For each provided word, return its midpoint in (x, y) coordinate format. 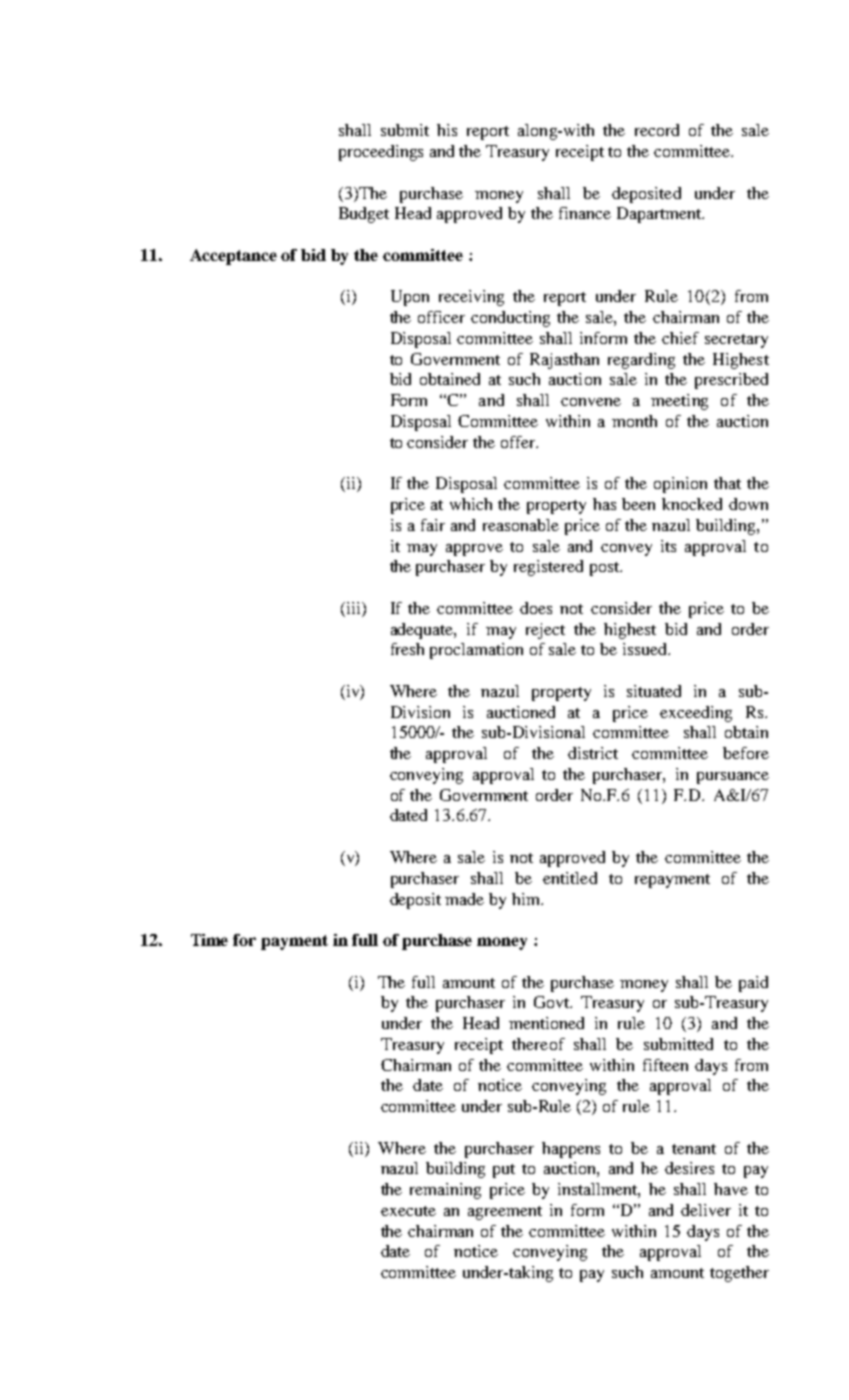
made (464, 899)
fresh (407, 649)
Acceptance (233, 257)
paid (753, 984)
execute (408, 1211)
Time (209, 940)
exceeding (696, 714)
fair (433, 525)
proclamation (476, 651)
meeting (679, 402)
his (447, 130)
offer (519, 442)
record (657, 130)
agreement (505, 1213)
